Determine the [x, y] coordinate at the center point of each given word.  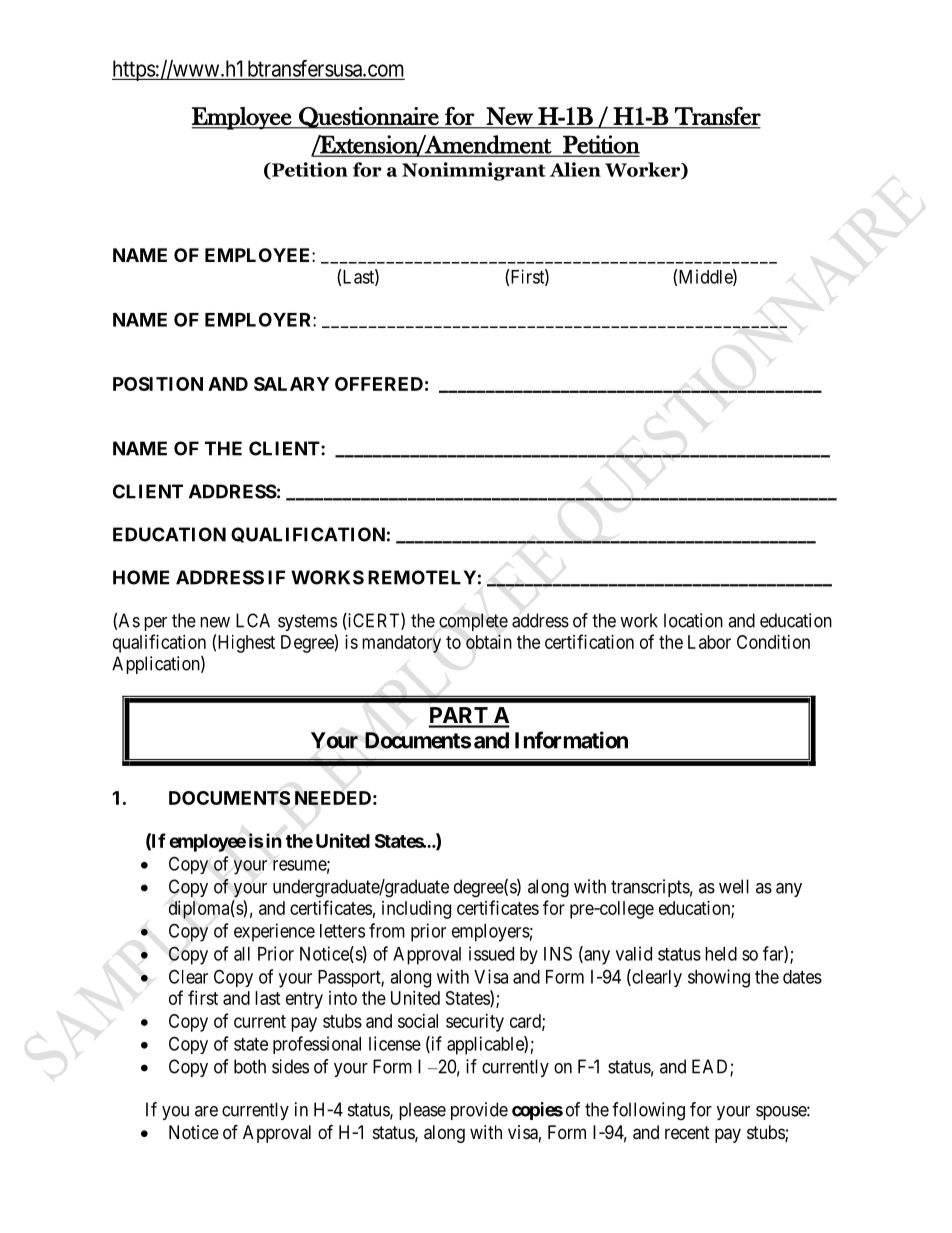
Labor [709, 642]
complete [473, 622]
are [206, 1111]
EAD [711, 1067]
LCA [253, 620]
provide [479, 1111]
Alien [575, 169]
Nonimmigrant [474, 171]
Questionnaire [369, 118]
